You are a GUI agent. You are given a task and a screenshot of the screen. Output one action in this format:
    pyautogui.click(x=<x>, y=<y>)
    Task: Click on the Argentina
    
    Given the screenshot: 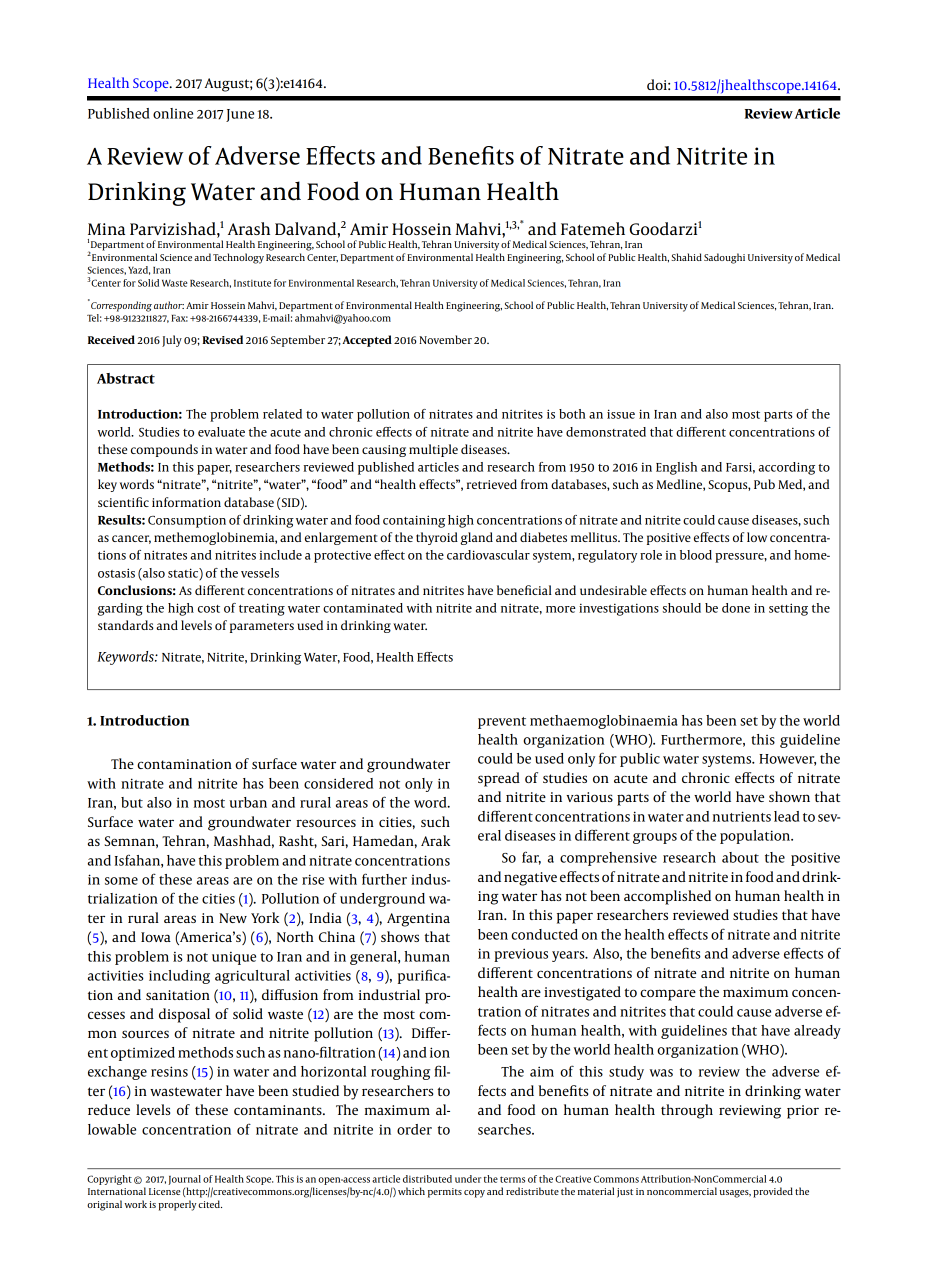 What is the action you would take?
    pyautogui.click(x=418, y=920)
